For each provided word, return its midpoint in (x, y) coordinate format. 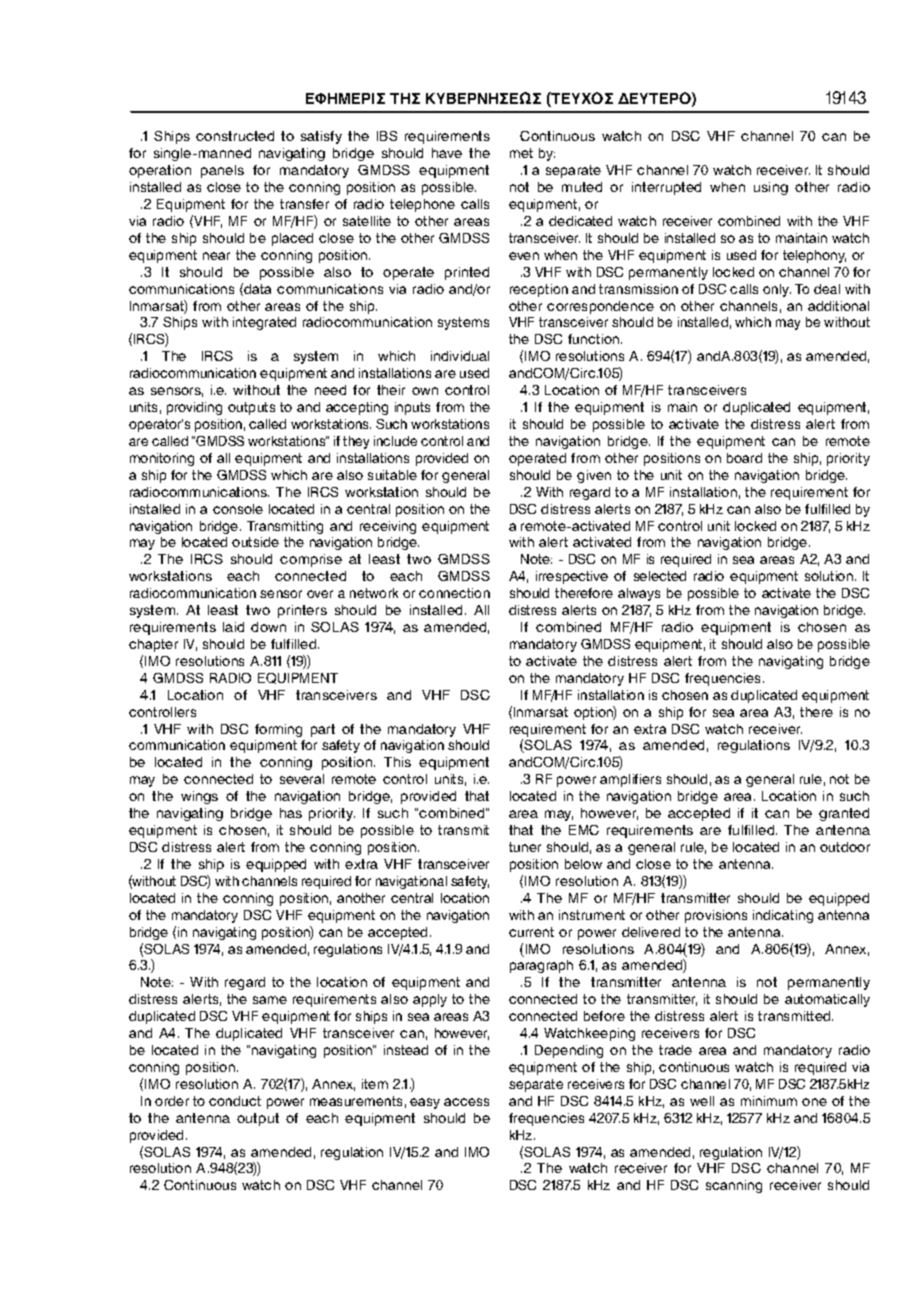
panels (222, 171)
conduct (235, 1101)
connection (454, 593)
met (521, 153)
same (270, 1000)
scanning (734, 1186)
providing (194, 408)
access (466, 1102)
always (639, 594)
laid (233, 627)
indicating (783, 916)
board (744, 458)
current (531, 932)
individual (460, 356)
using (771, 188)
